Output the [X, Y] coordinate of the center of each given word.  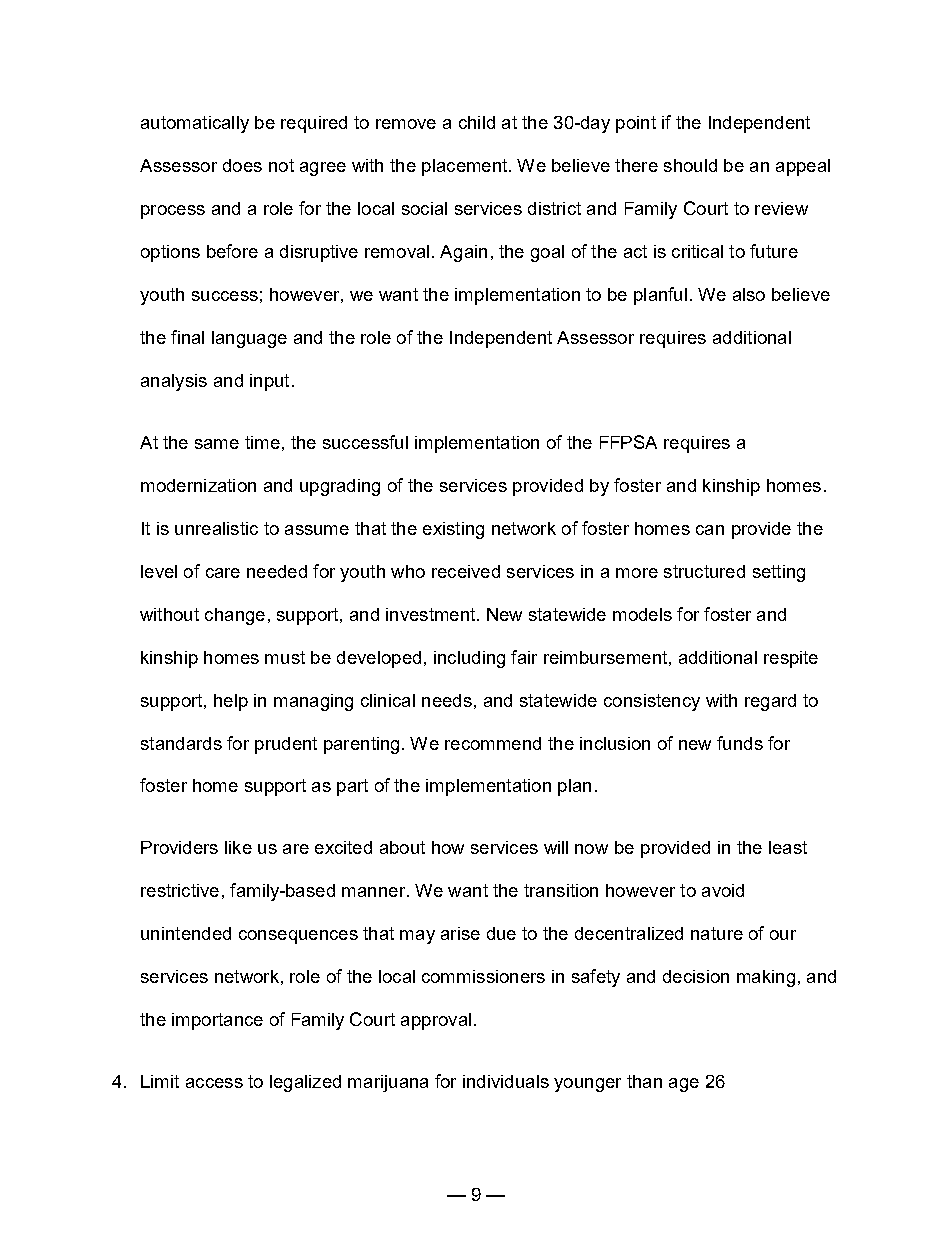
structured [704, 571]
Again [463, 253]
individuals [506, 1081]
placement [466, 167]
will [556, 847]
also [749, 294]
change [235, 616]
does [242, 165]
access [214, 1083]
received [466, 571]
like [238, 847]
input [269, 382]
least [788, 847]
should [690, 165]
